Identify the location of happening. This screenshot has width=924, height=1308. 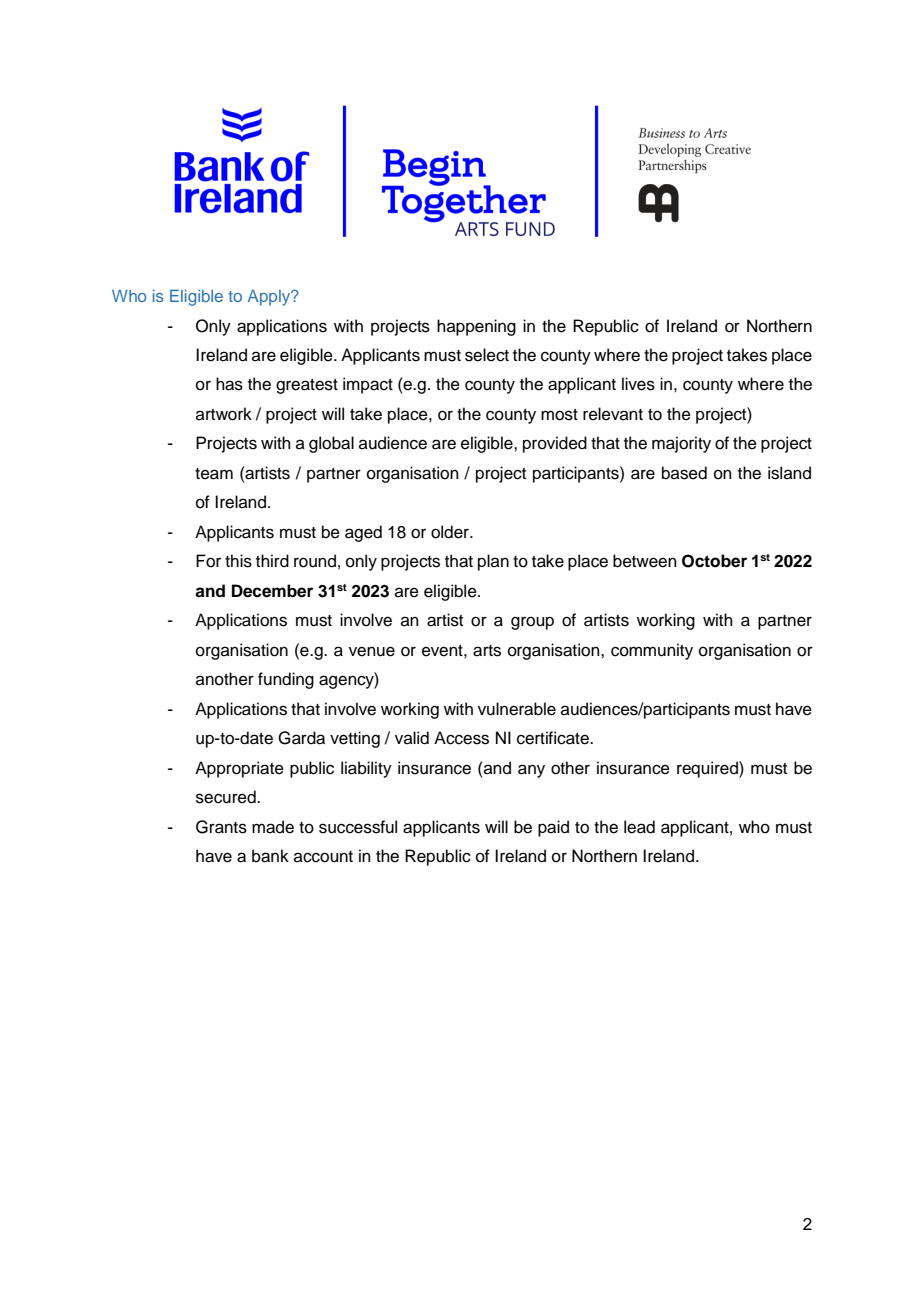
(476, 327).
